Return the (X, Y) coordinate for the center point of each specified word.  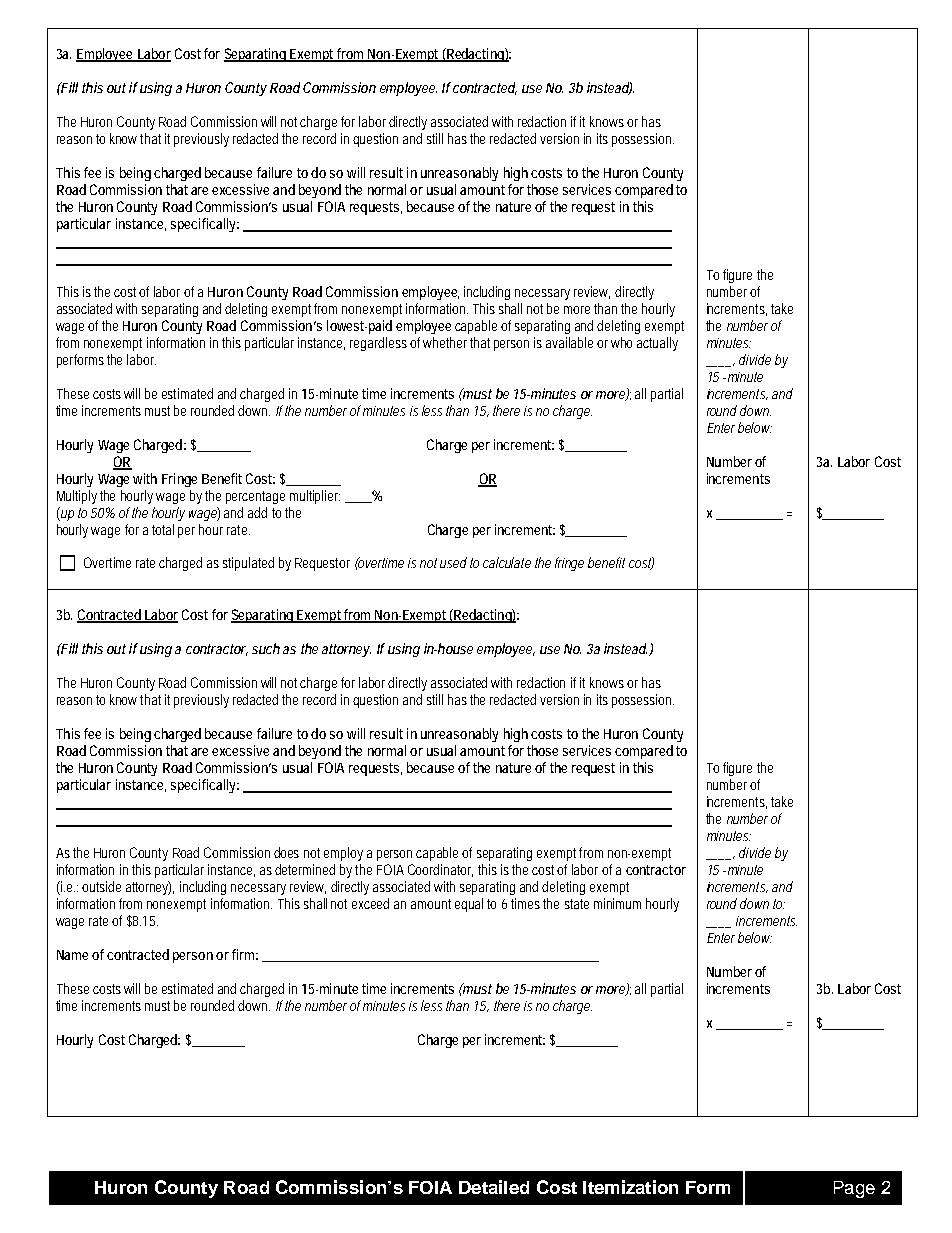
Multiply (77, 497)
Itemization (630, 1187)
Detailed (494, 1187)
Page (854, 1189)
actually (657, 344)
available (569, 342)
